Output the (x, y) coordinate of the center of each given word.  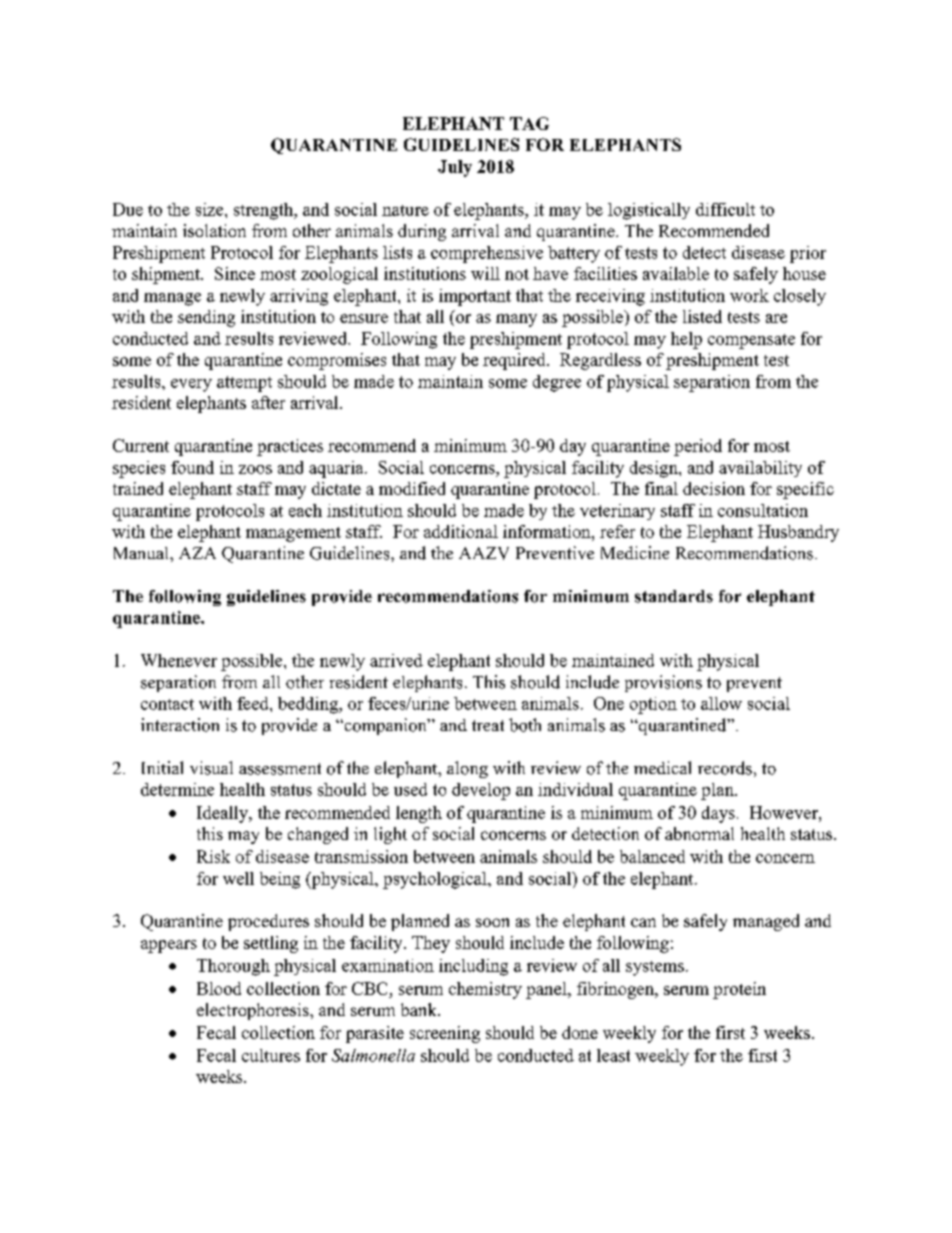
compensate (751, 341)
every (191, 385)
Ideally (223, 814)
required (515, 361)
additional (461, 531)
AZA (197, 553)
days (718, 814)
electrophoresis (254, 1011)
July (455, 168)
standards (674, 596)
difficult (725, 209)
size (211, 209)
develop (481, 791)
